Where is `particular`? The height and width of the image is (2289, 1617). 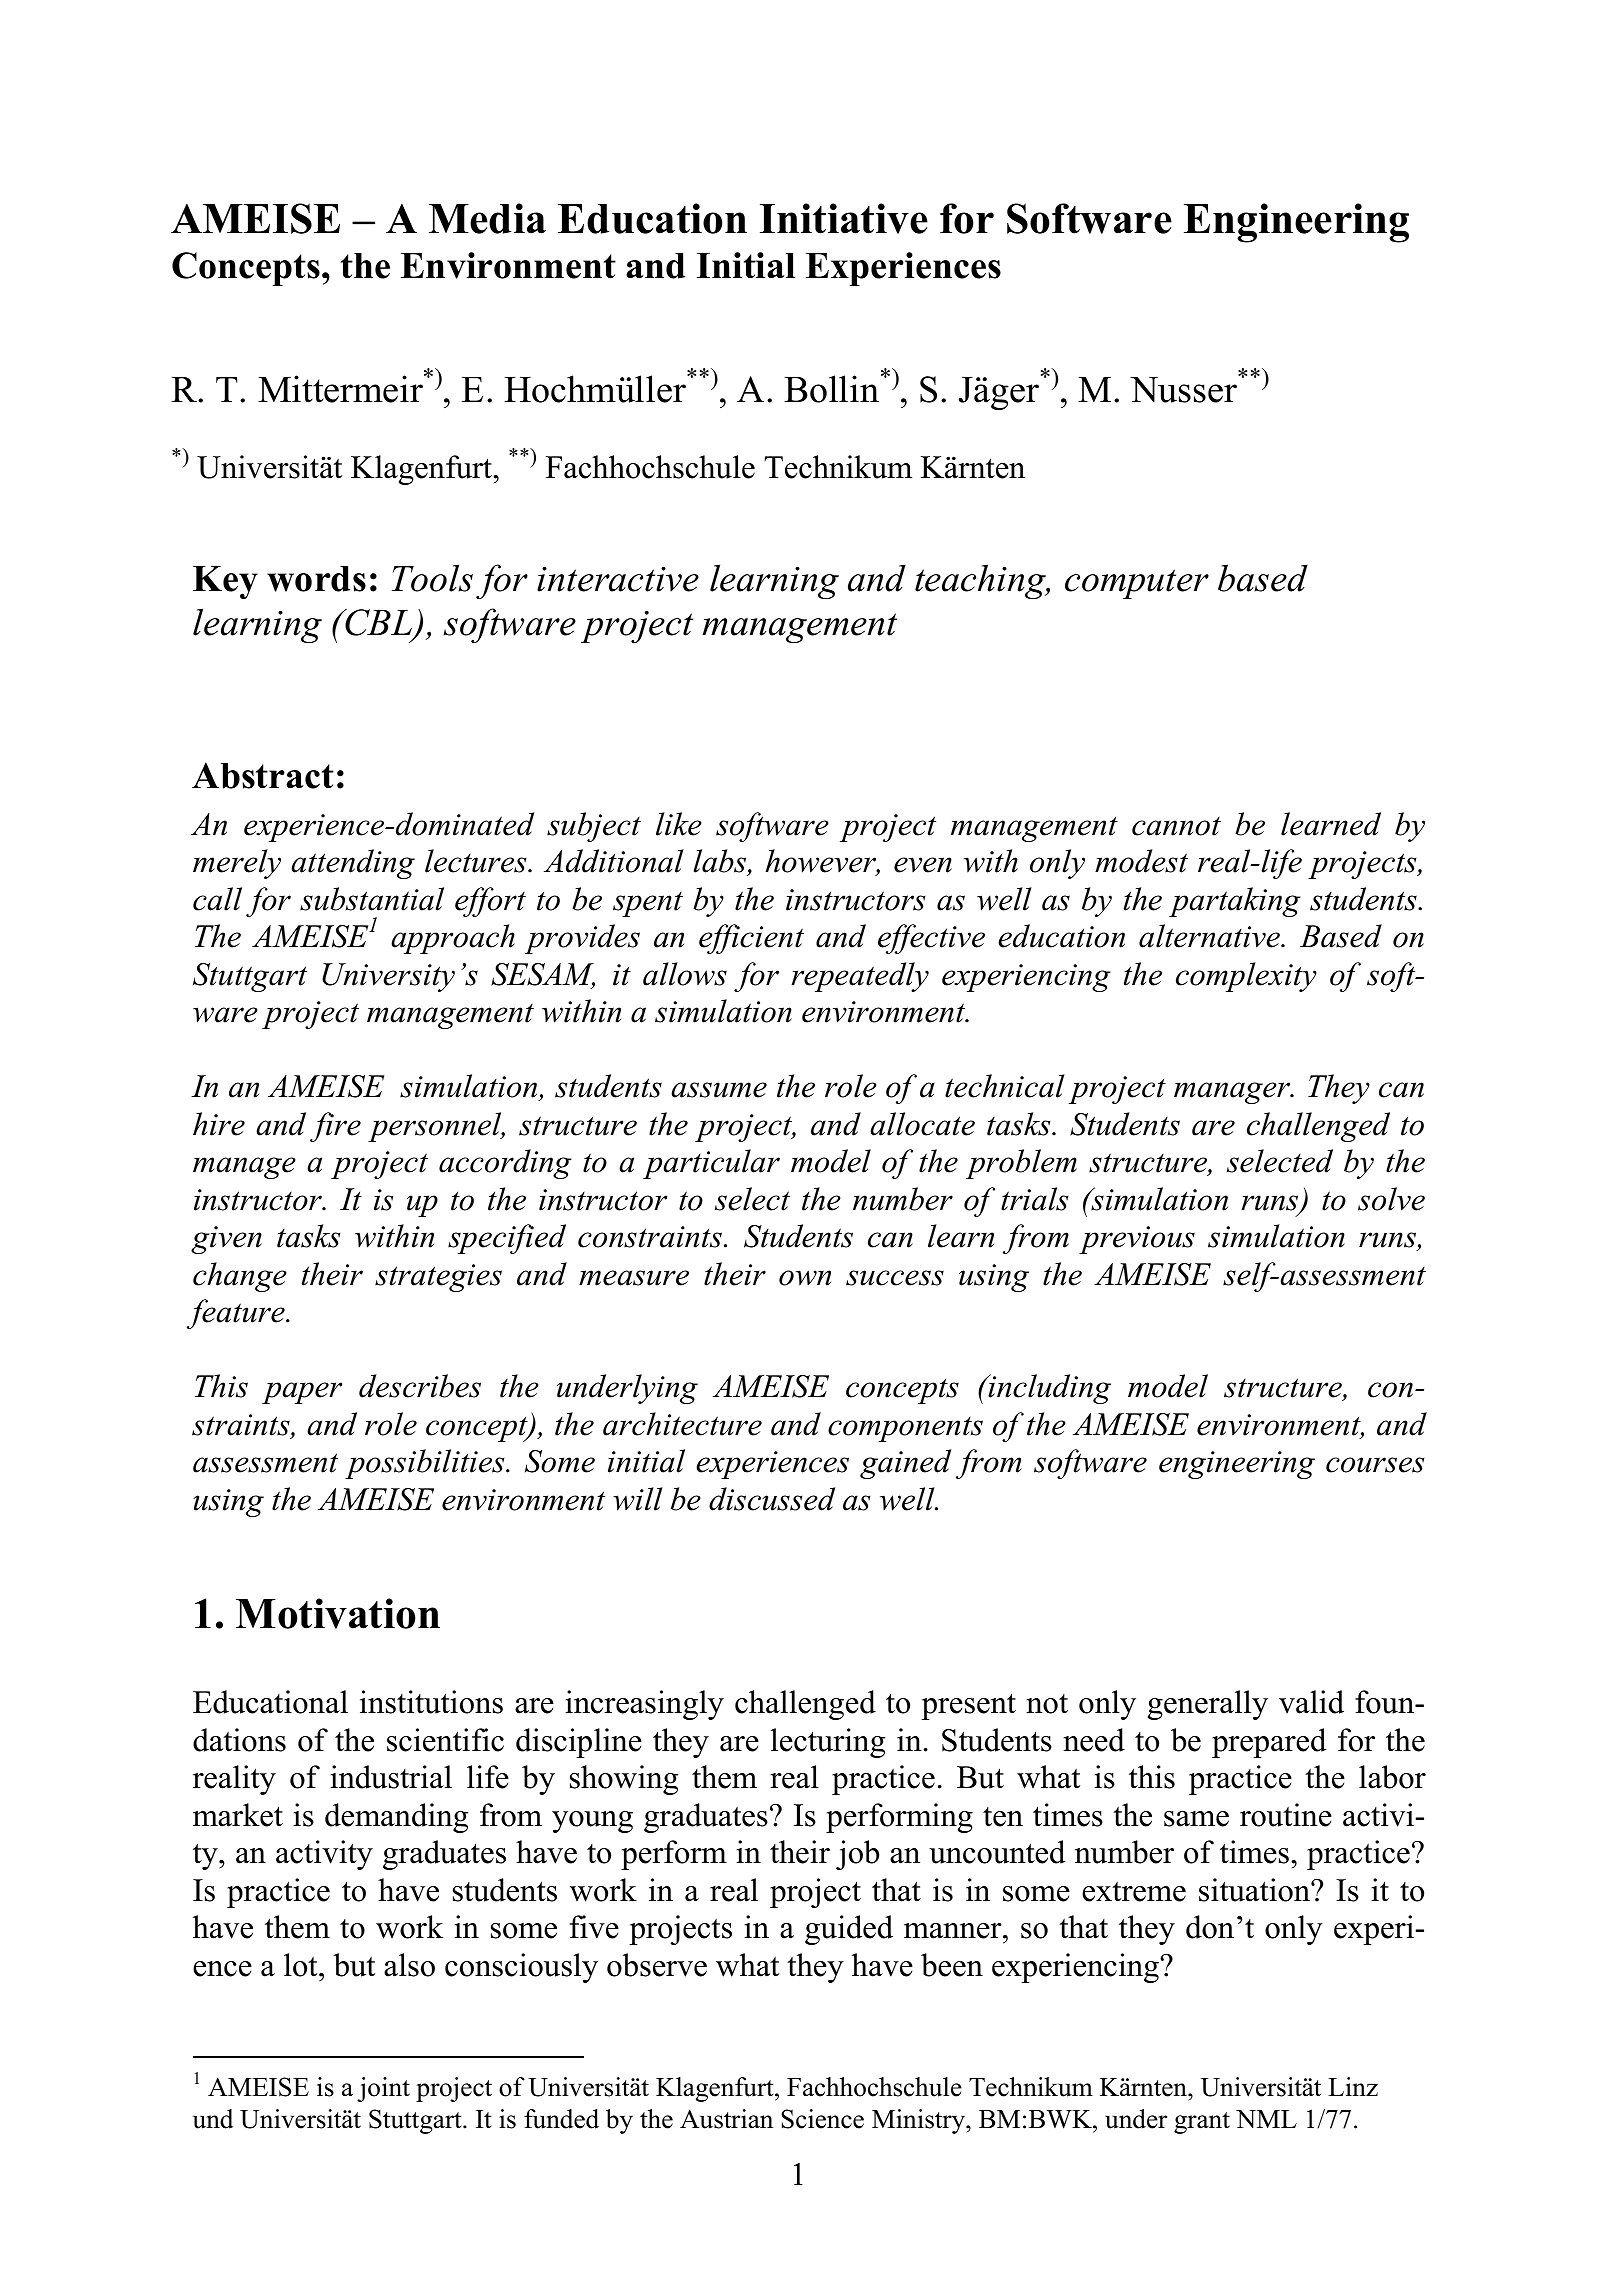
particular is located at coordinates (711, 1164).
